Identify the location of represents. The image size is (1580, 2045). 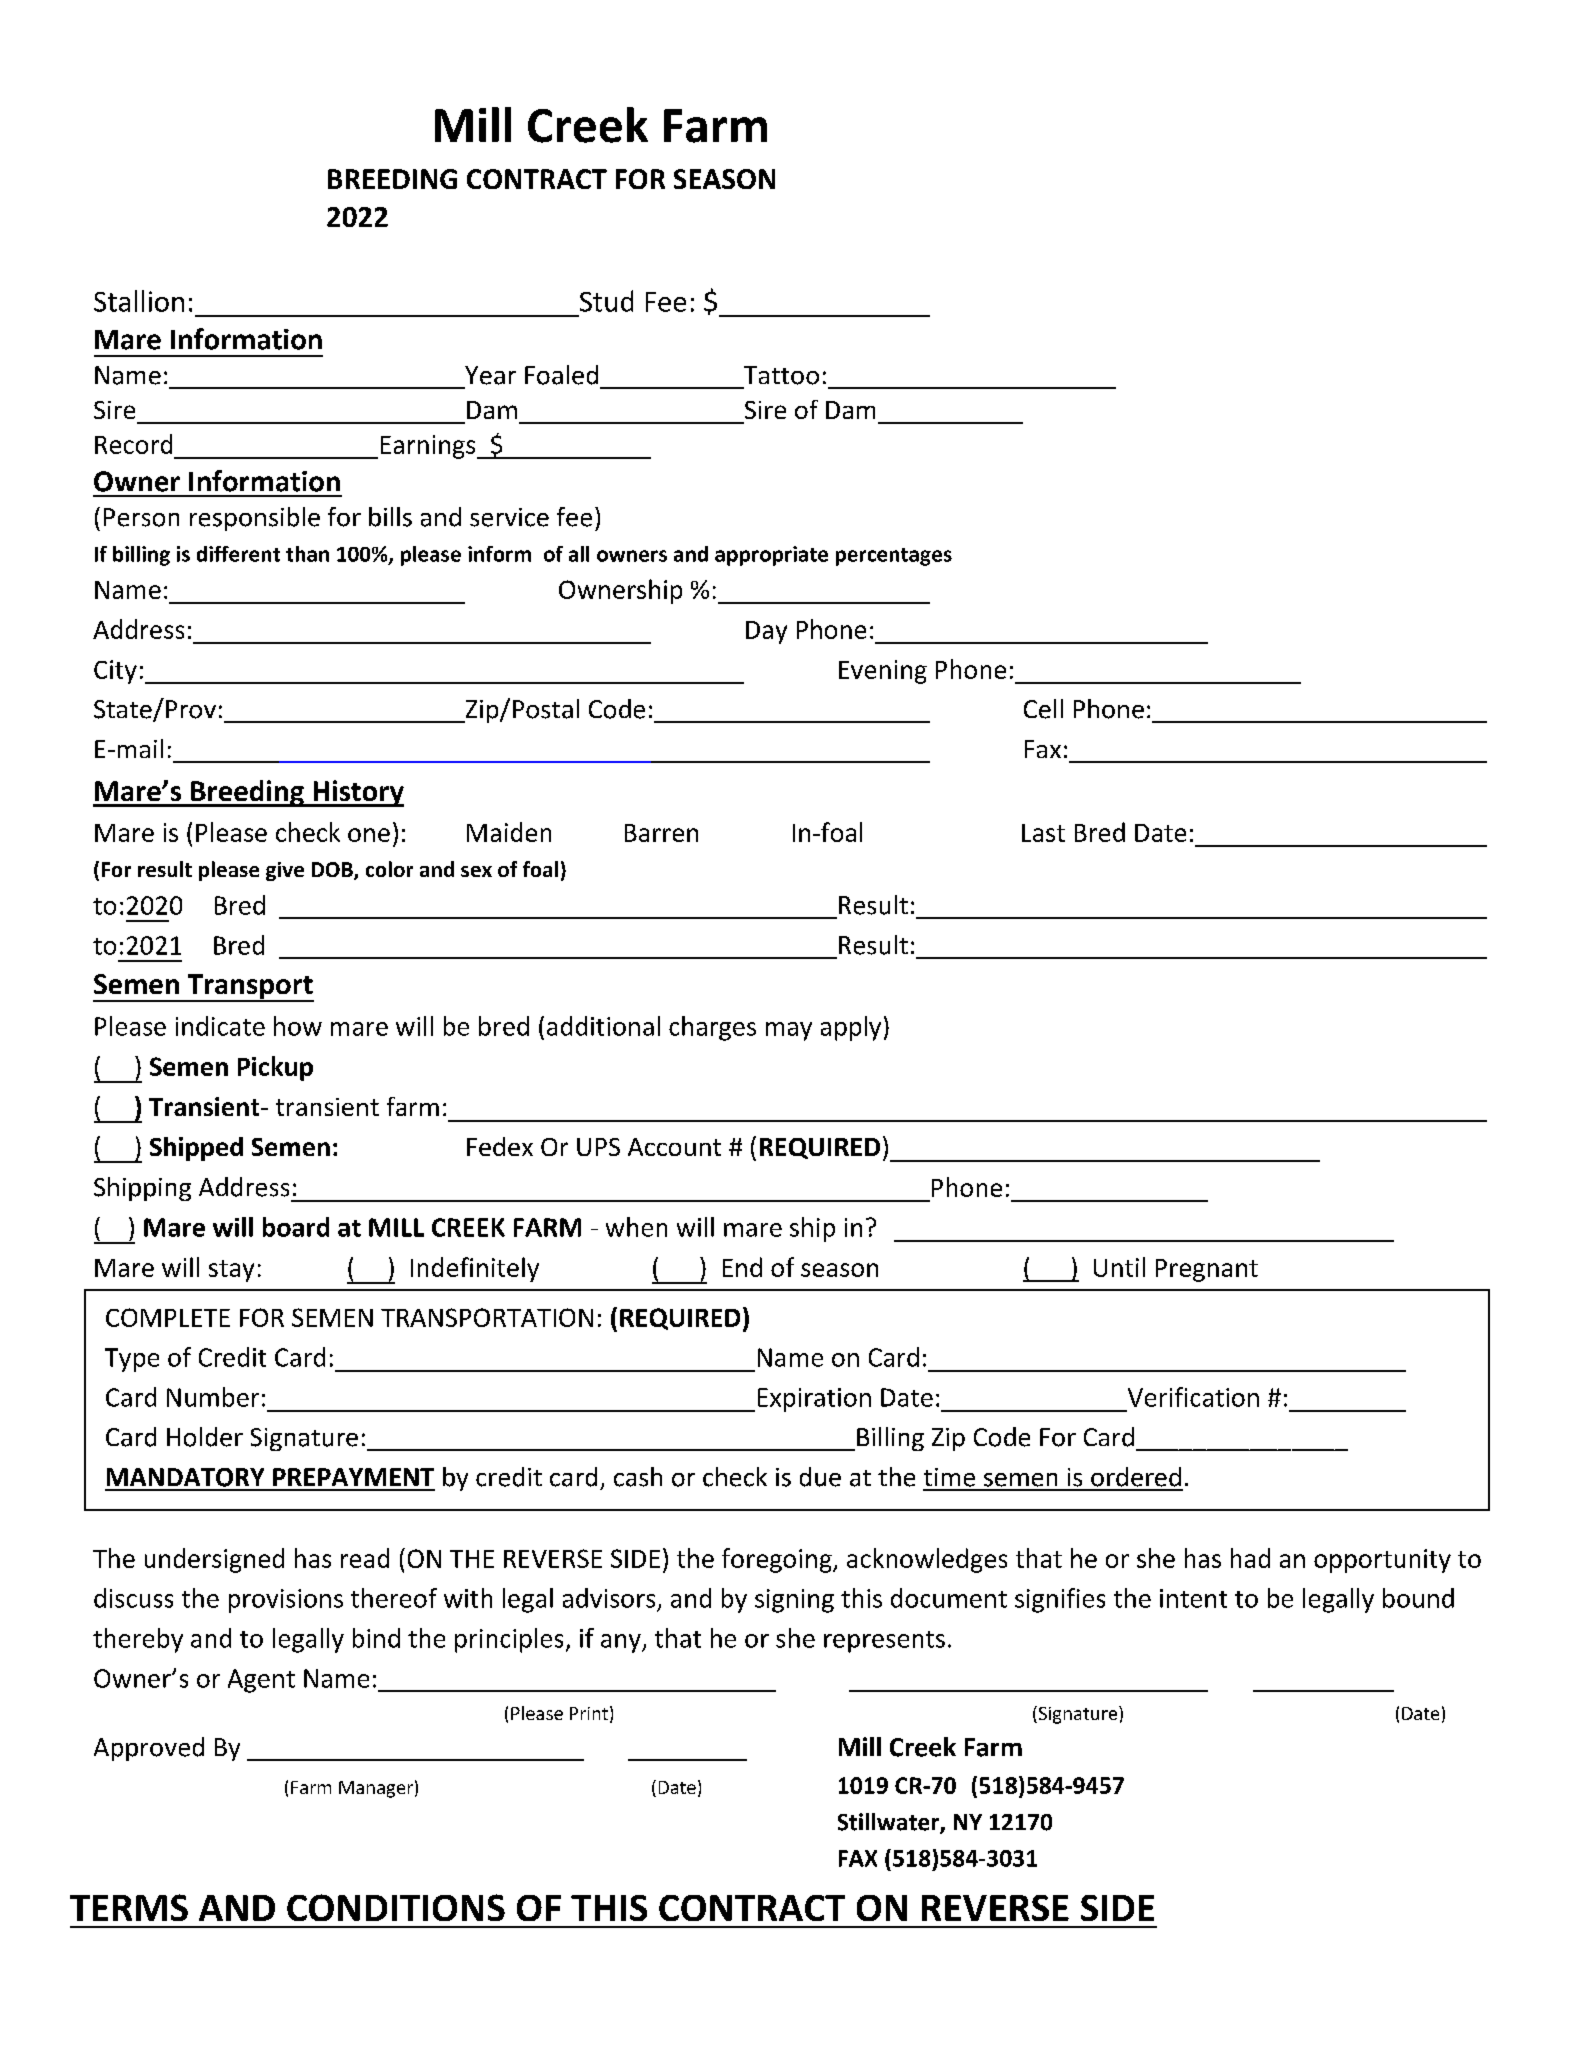
(884, 1642).
